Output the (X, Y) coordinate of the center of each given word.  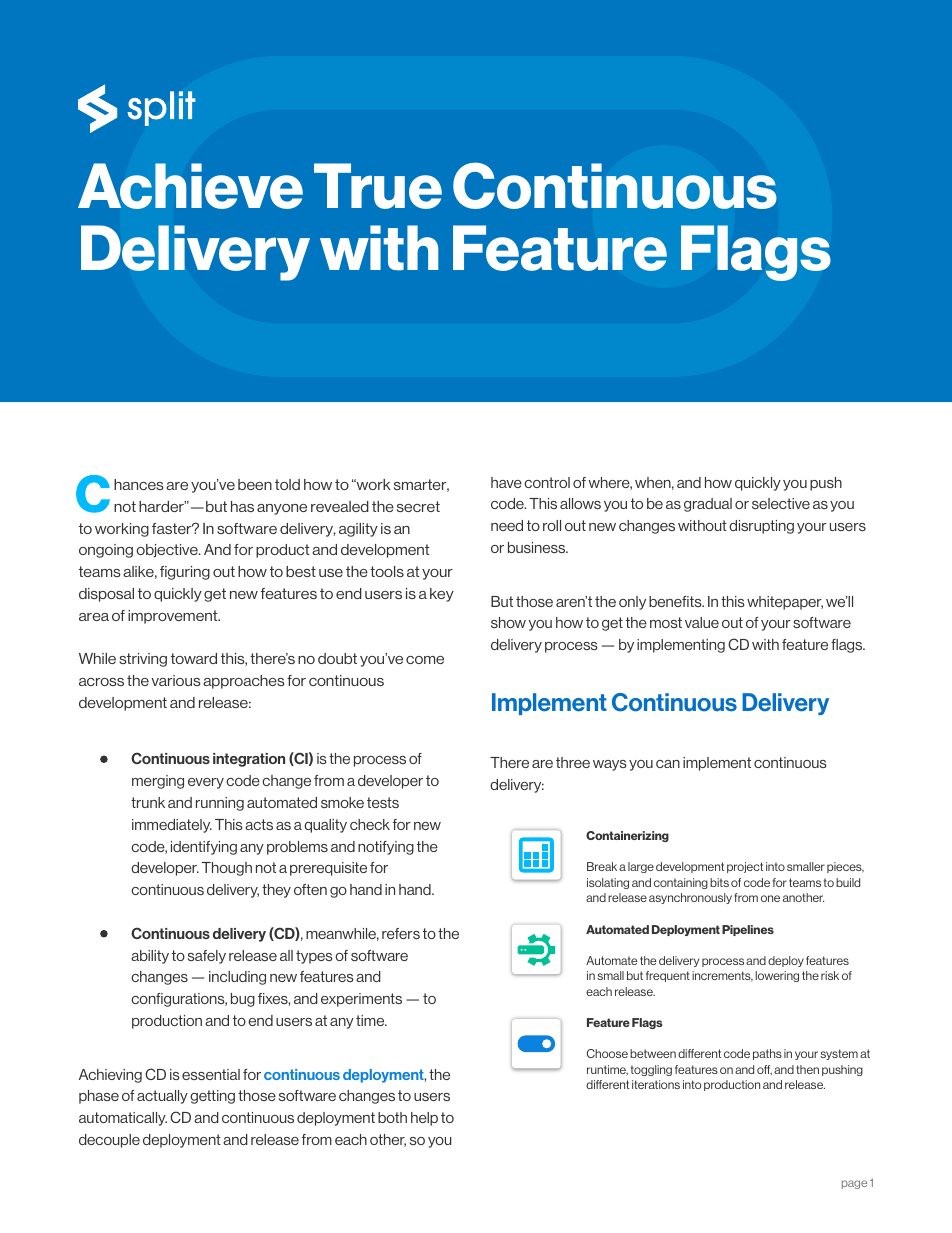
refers (401, 933)
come (425, 660)
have (506, 482)
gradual (708, 505)
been (255, 484)
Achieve (190, 186)
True (378, 186)
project (745, 867)
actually (162, 1097)
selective (781, 503)
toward (194, 658)
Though (227, 869)
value (702, 622)
